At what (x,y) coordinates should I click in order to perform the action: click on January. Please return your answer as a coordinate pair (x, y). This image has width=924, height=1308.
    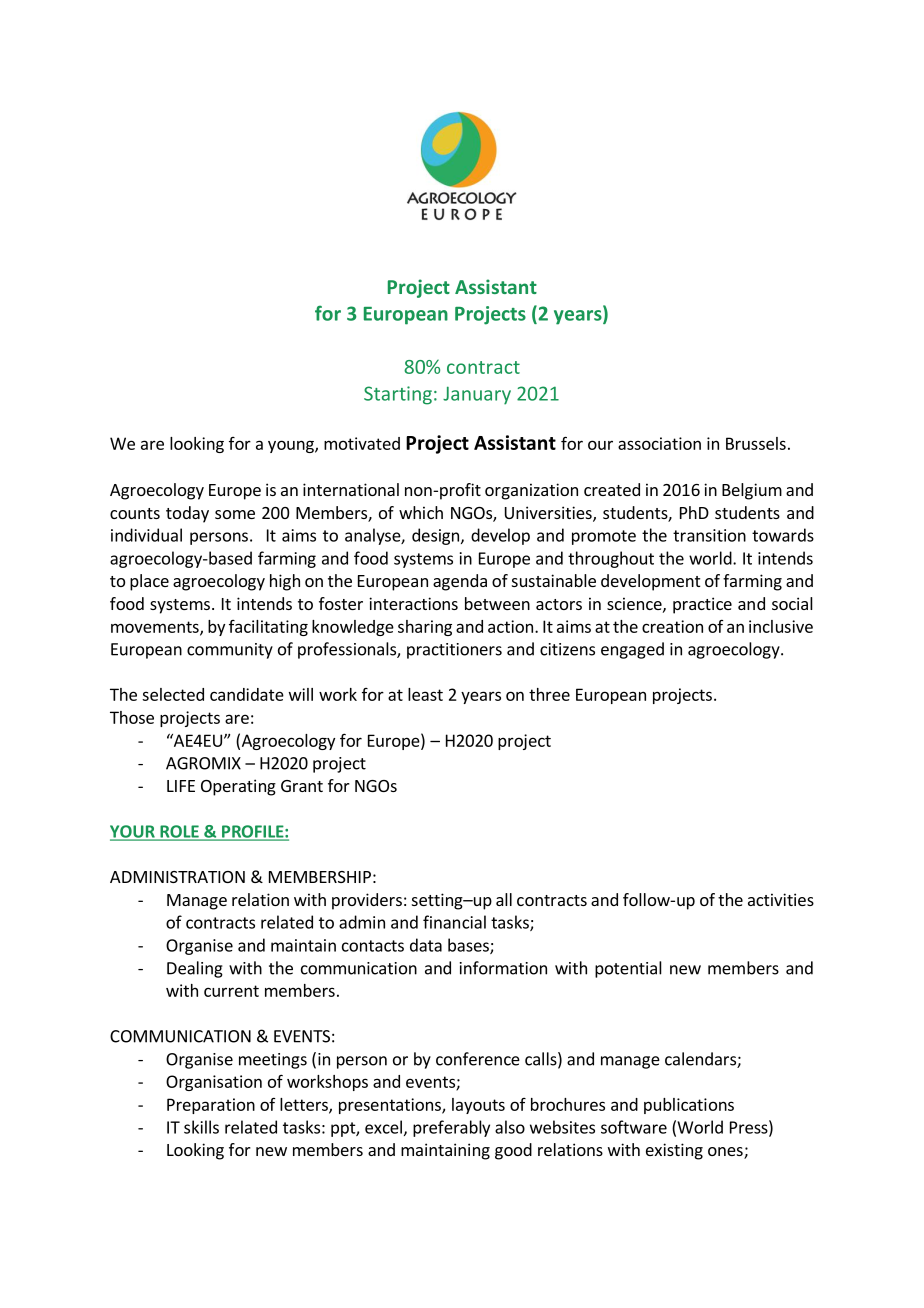
    Looking at the image, I should click on (477, 396).
